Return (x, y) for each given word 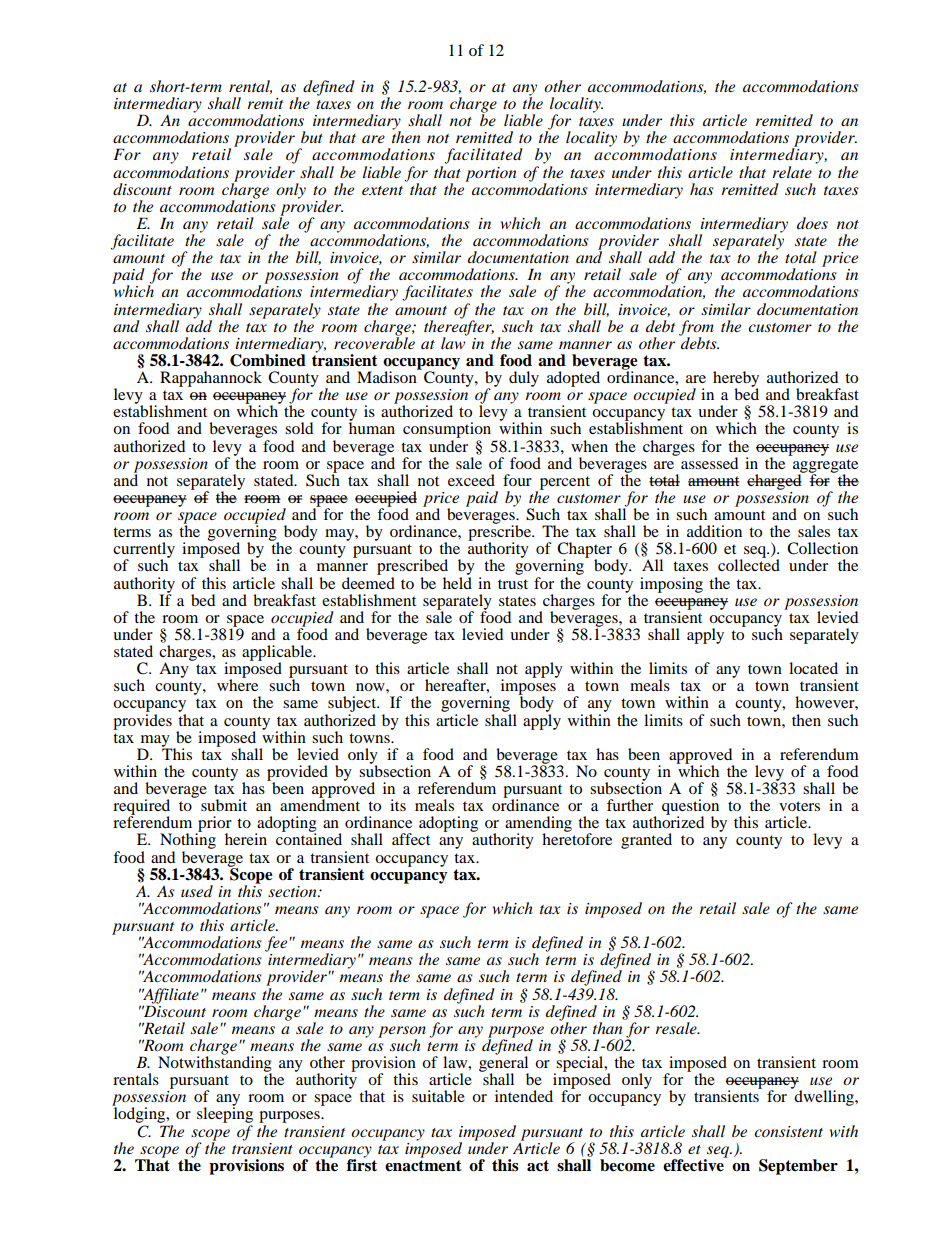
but (312, 137)
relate (792, 172)
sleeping (225, 1115)
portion (490, 174)
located (813, 668)
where (237, 684)
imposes (529, 687)
